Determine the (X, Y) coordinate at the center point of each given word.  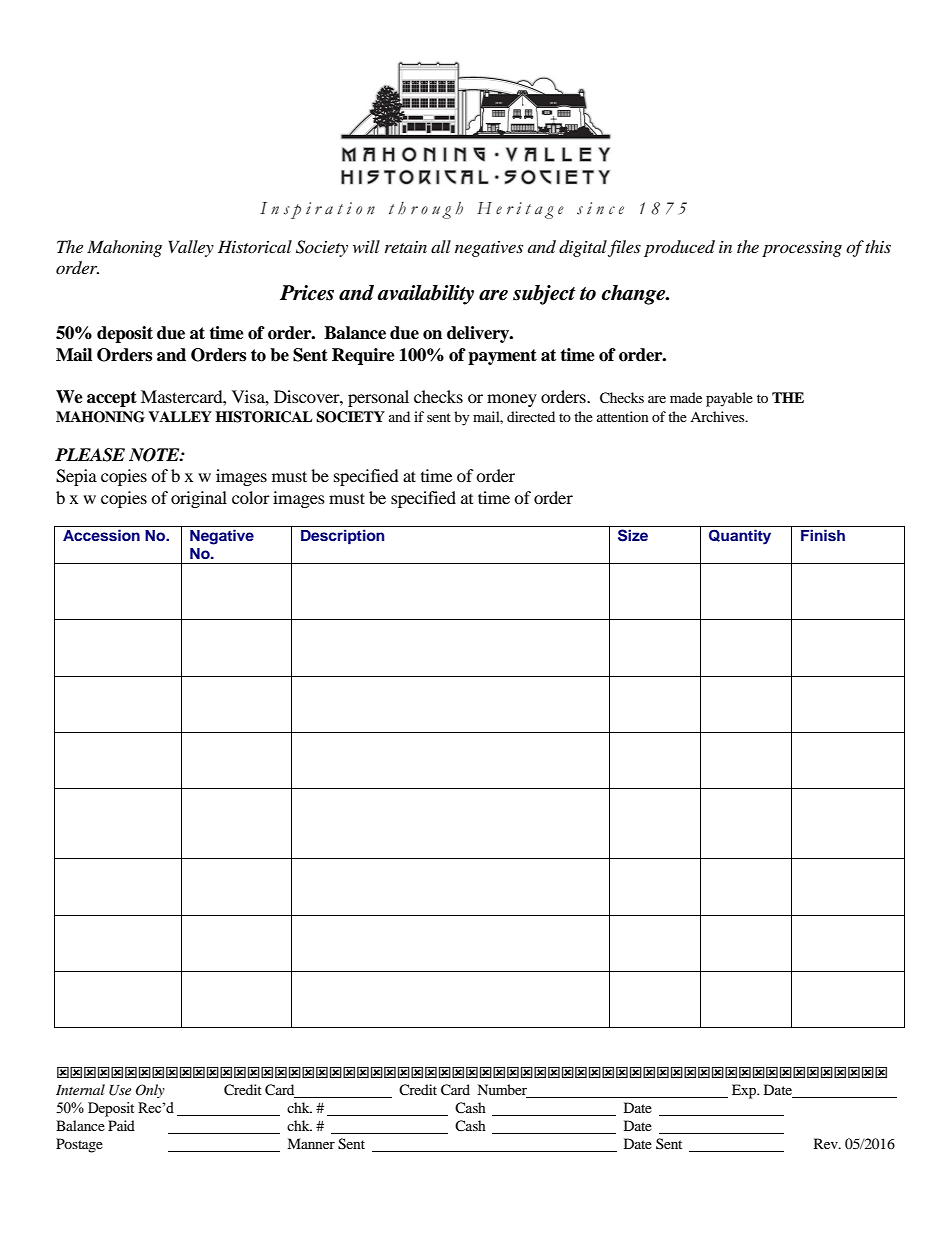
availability (425, 295)
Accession (101, 535)
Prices (307, 293)
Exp (745, 1091)
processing (802, 249)
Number (503, 1091)
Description (343, 537)
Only (150, 1091)
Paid (121, 1125)
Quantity (740, 537)
